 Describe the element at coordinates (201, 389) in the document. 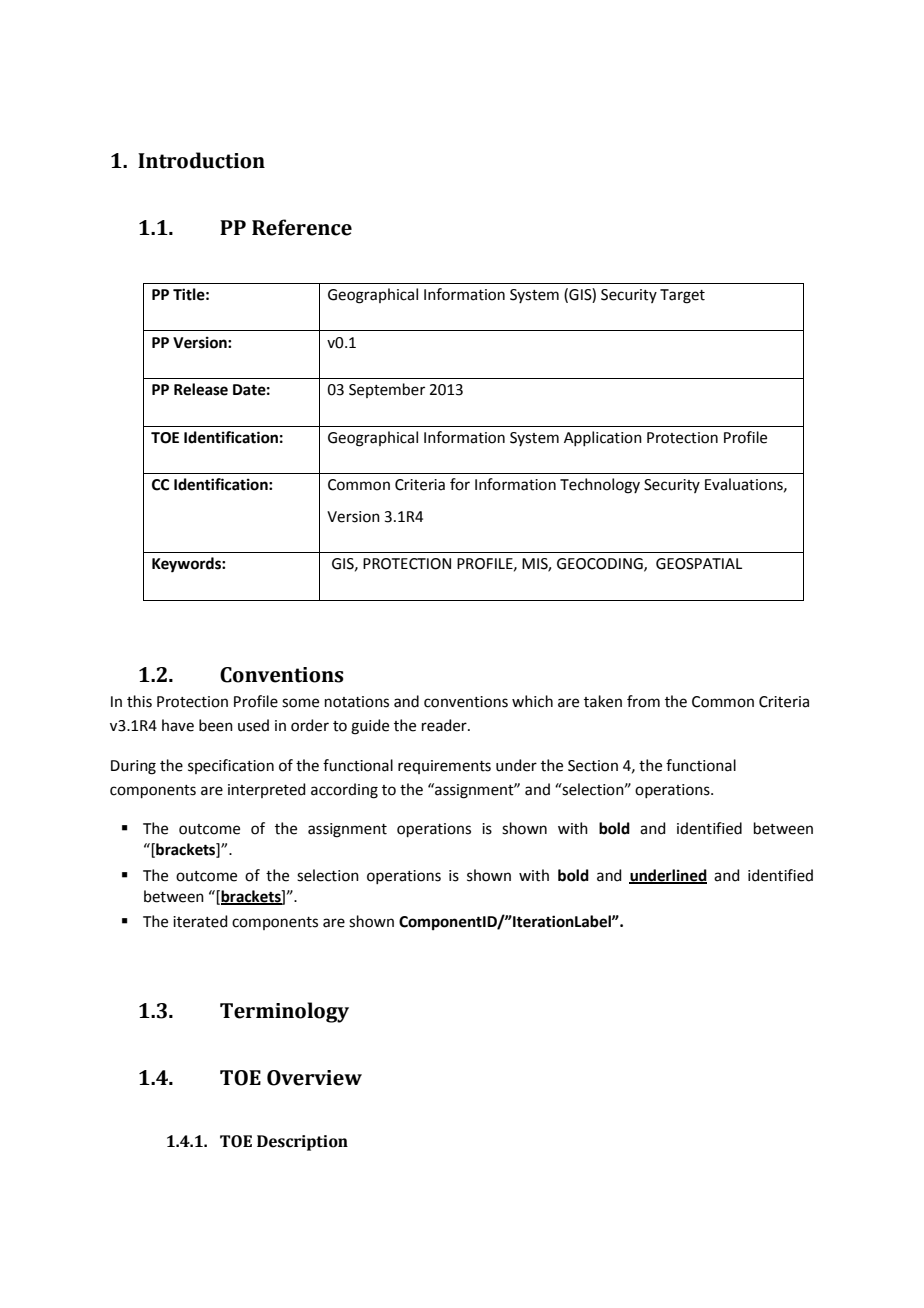

I see `Release` at that location.
